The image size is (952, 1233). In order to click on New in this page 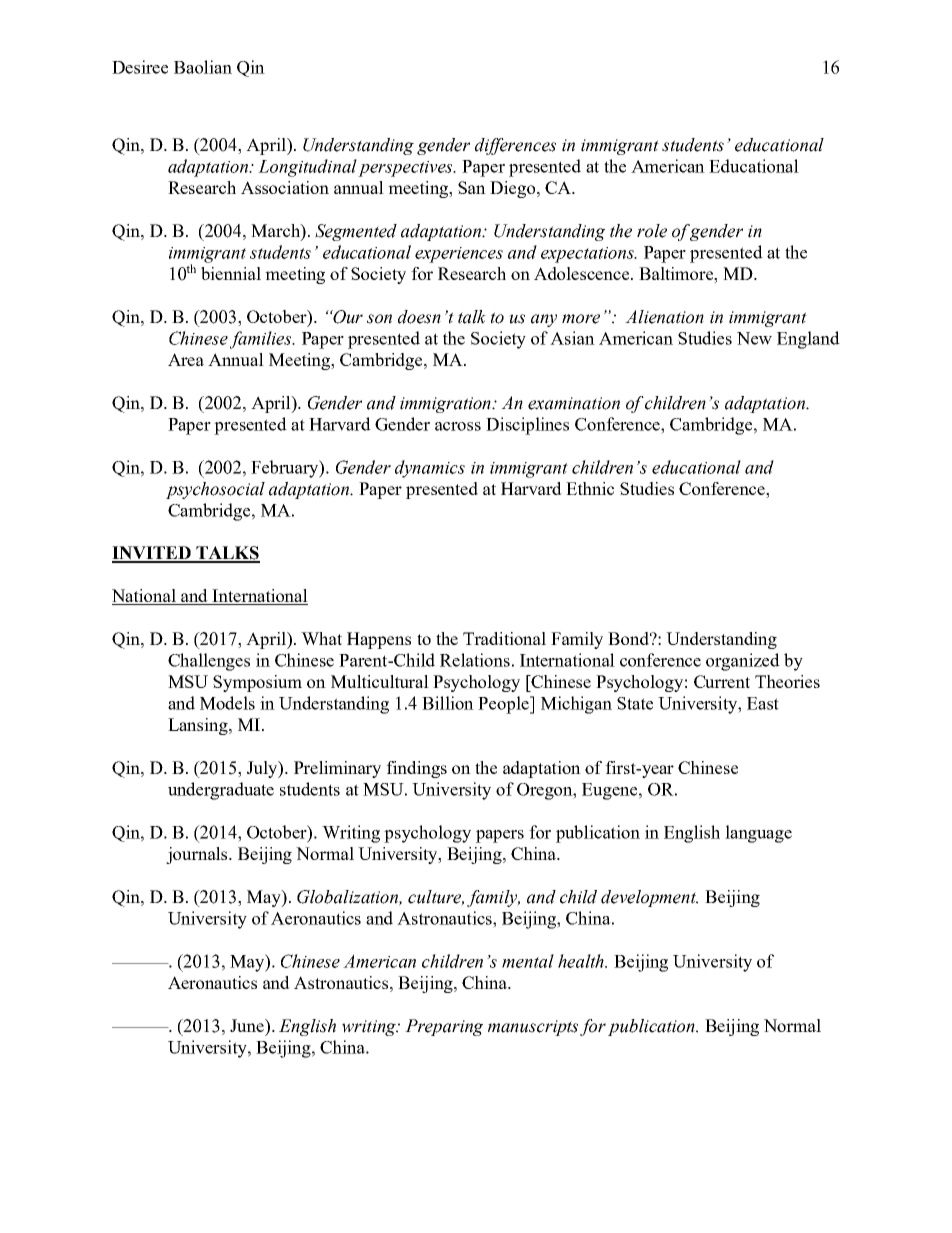, I will do `click(754, 338)`.
